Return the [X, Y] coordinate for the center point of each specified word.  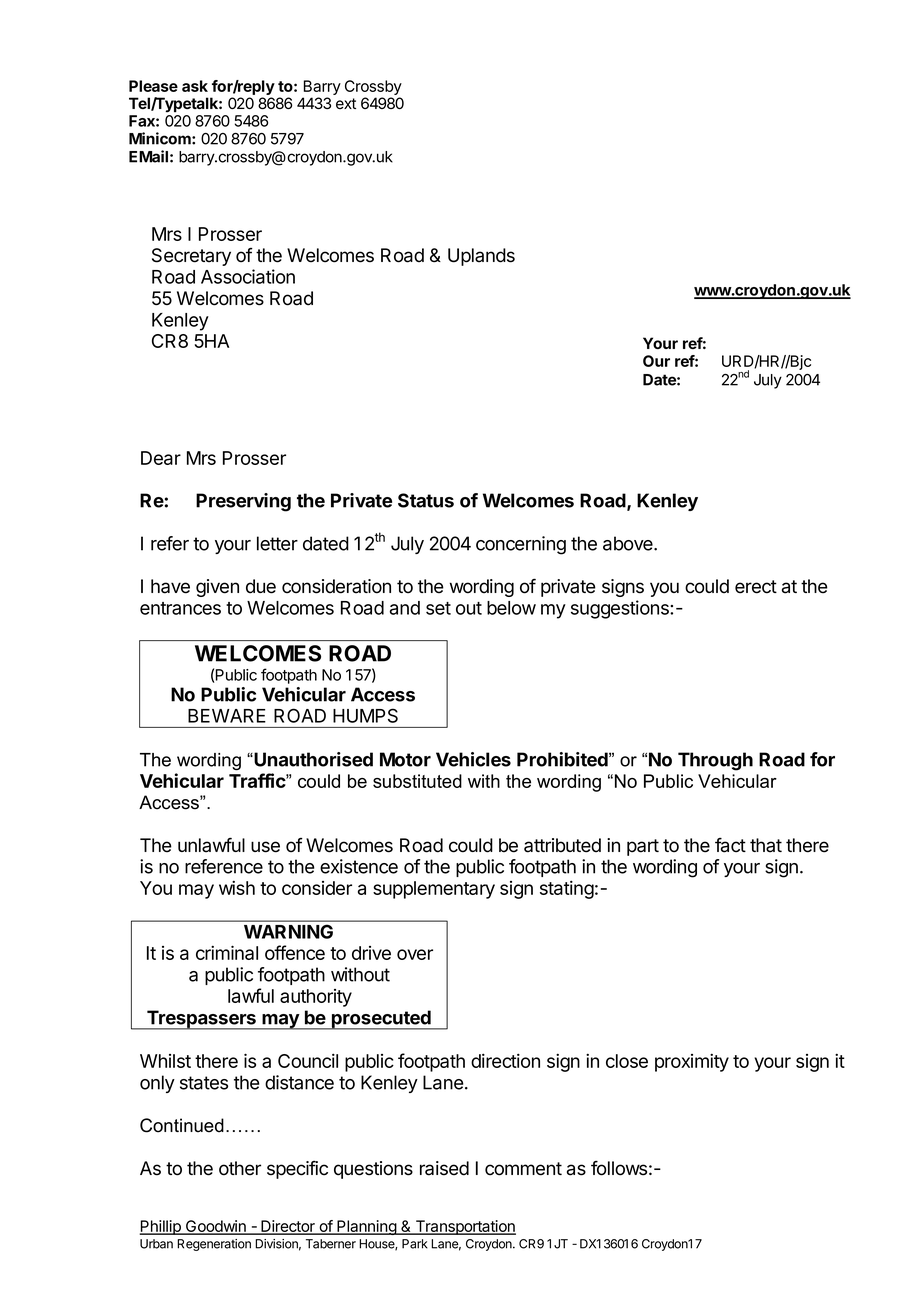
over [415, 954]
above [629, 543]
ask [195, 86]
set [438, 608]
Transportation [464, 1227]
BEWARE [227, 716]
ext [346, 103]
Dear [161, 458]
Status [426, 500]
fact [730, 845]
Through [715, 761]
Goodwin [216, 1227]
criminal [227, 952]
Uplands [481, 257]
